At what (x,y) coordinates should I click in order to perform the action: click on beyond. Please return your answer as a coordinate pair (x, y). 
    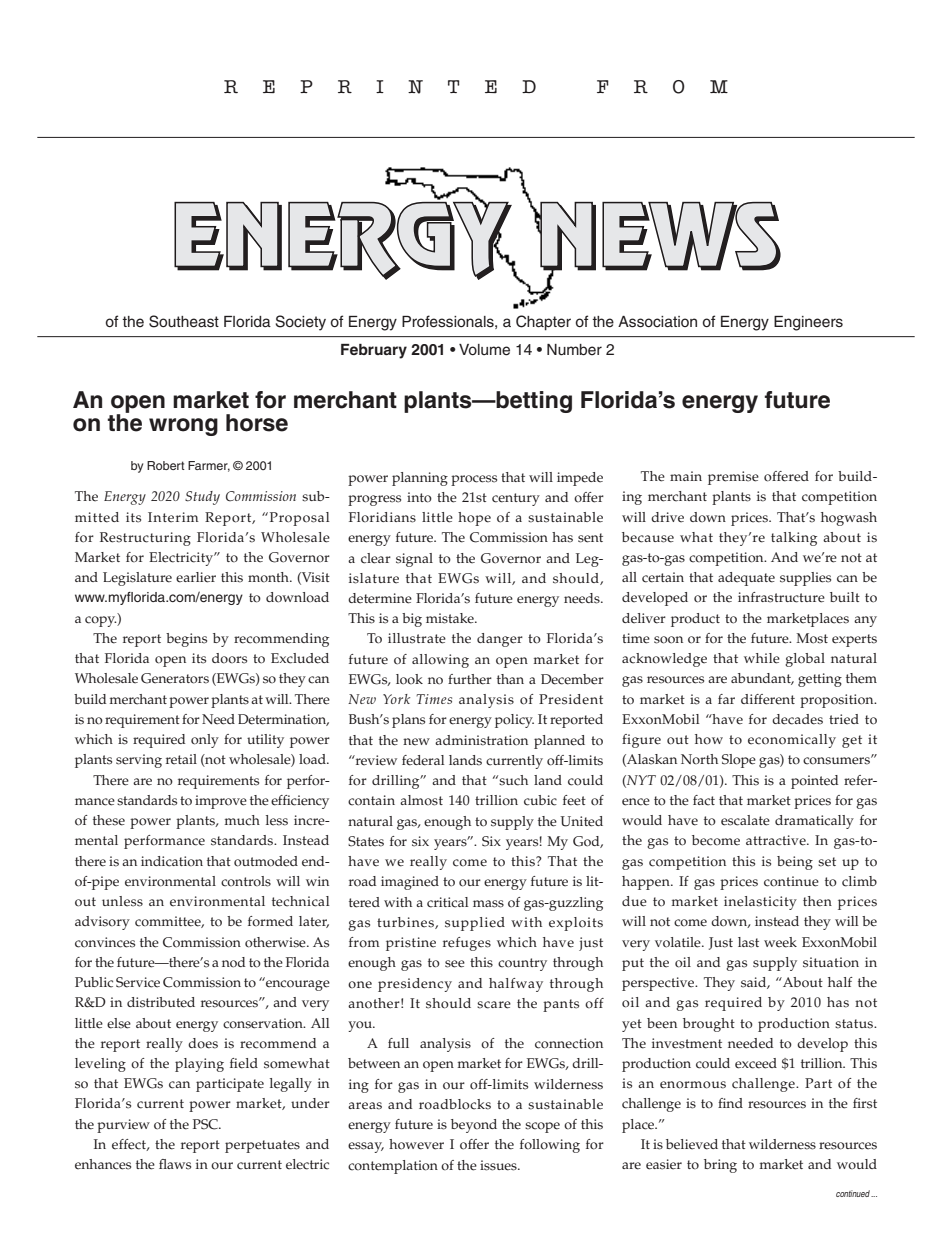
    Looking at the image, I should click on (474, 1126).
